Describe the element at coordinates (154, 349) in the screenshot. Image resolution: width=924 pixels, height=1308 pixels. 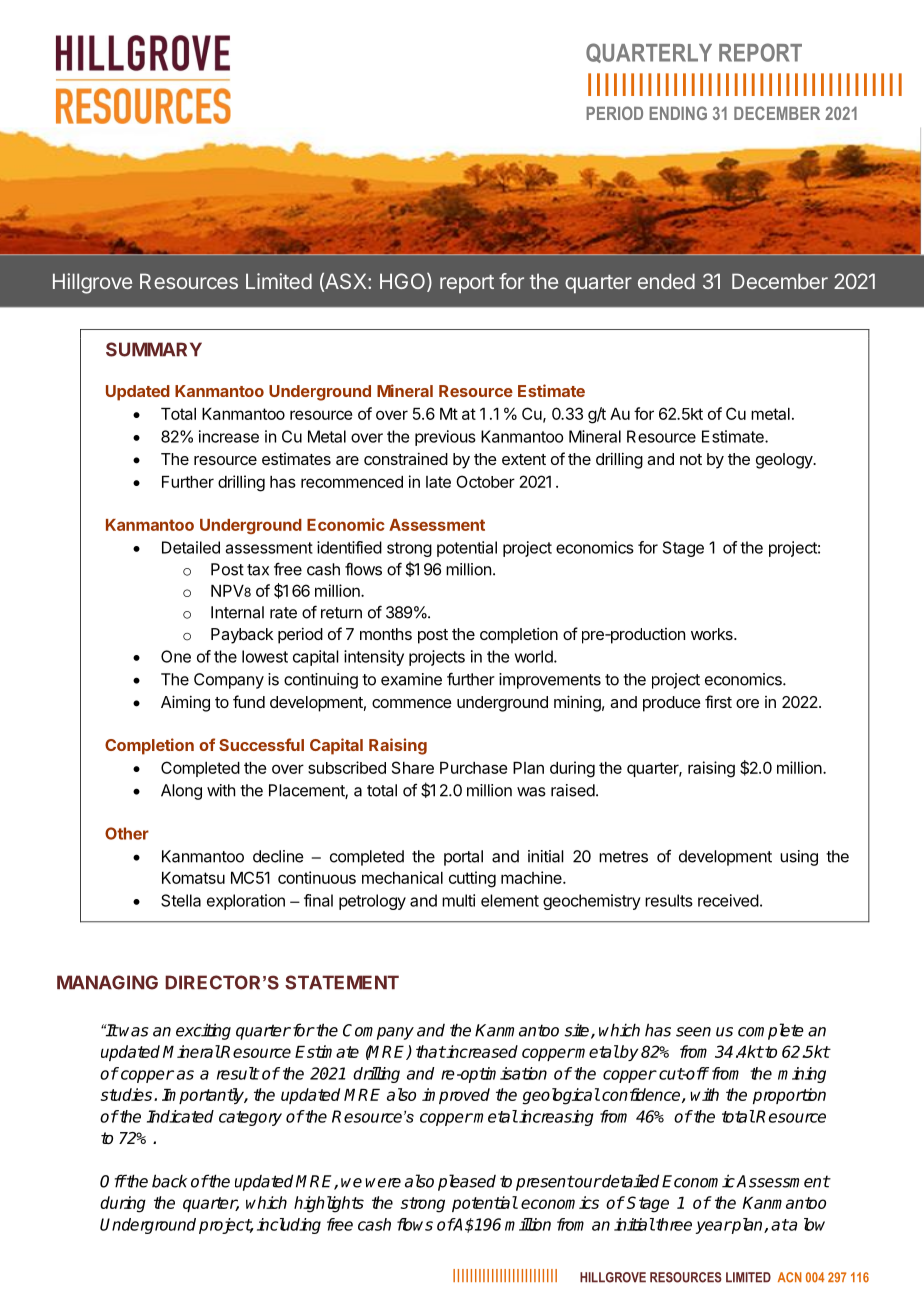
I see `SUMMARY` at that location.
